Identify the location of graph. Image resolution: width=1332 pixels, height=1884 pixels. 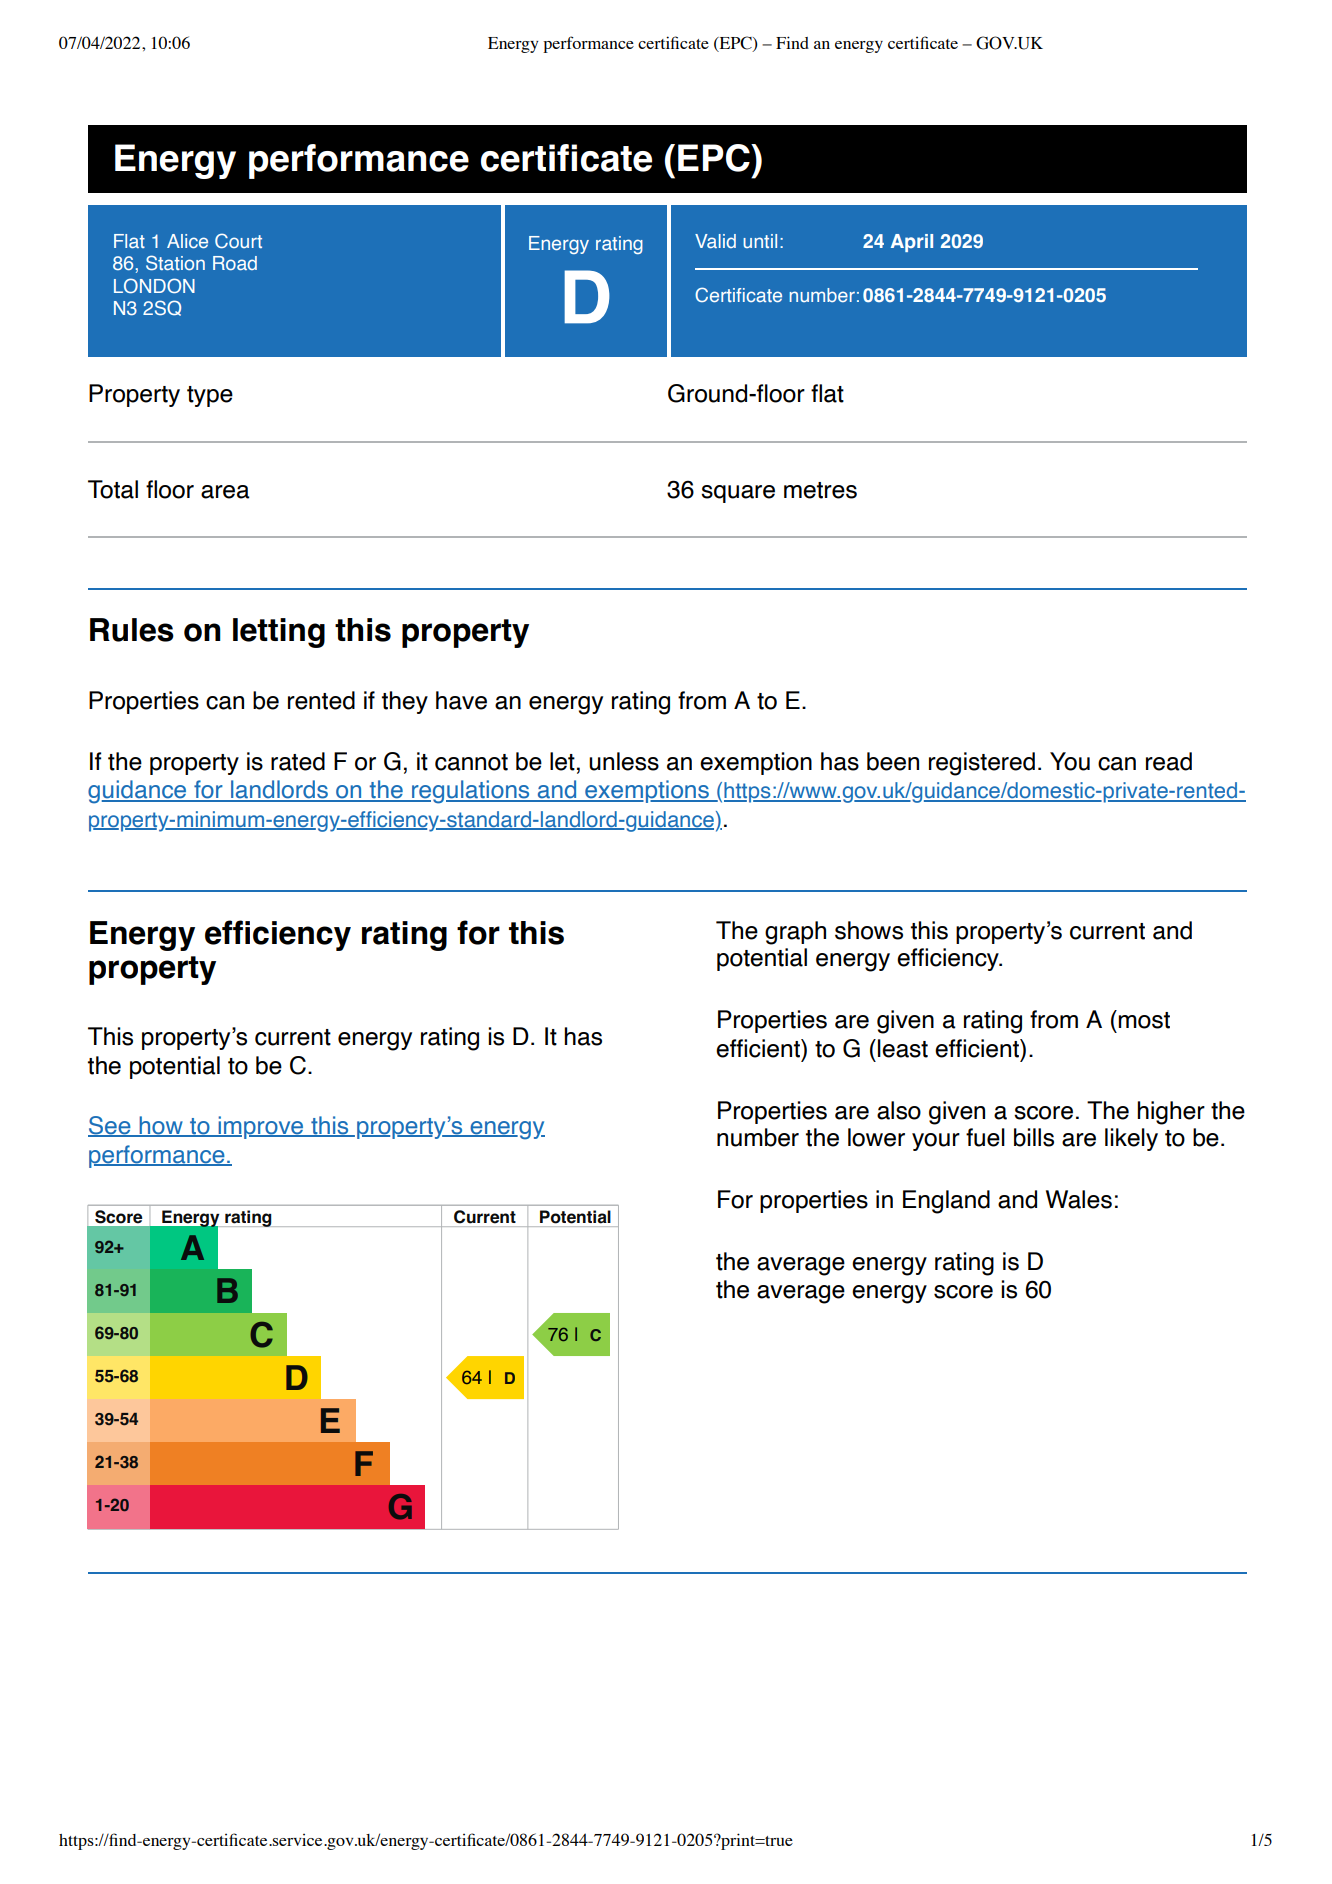
(795, 933).
